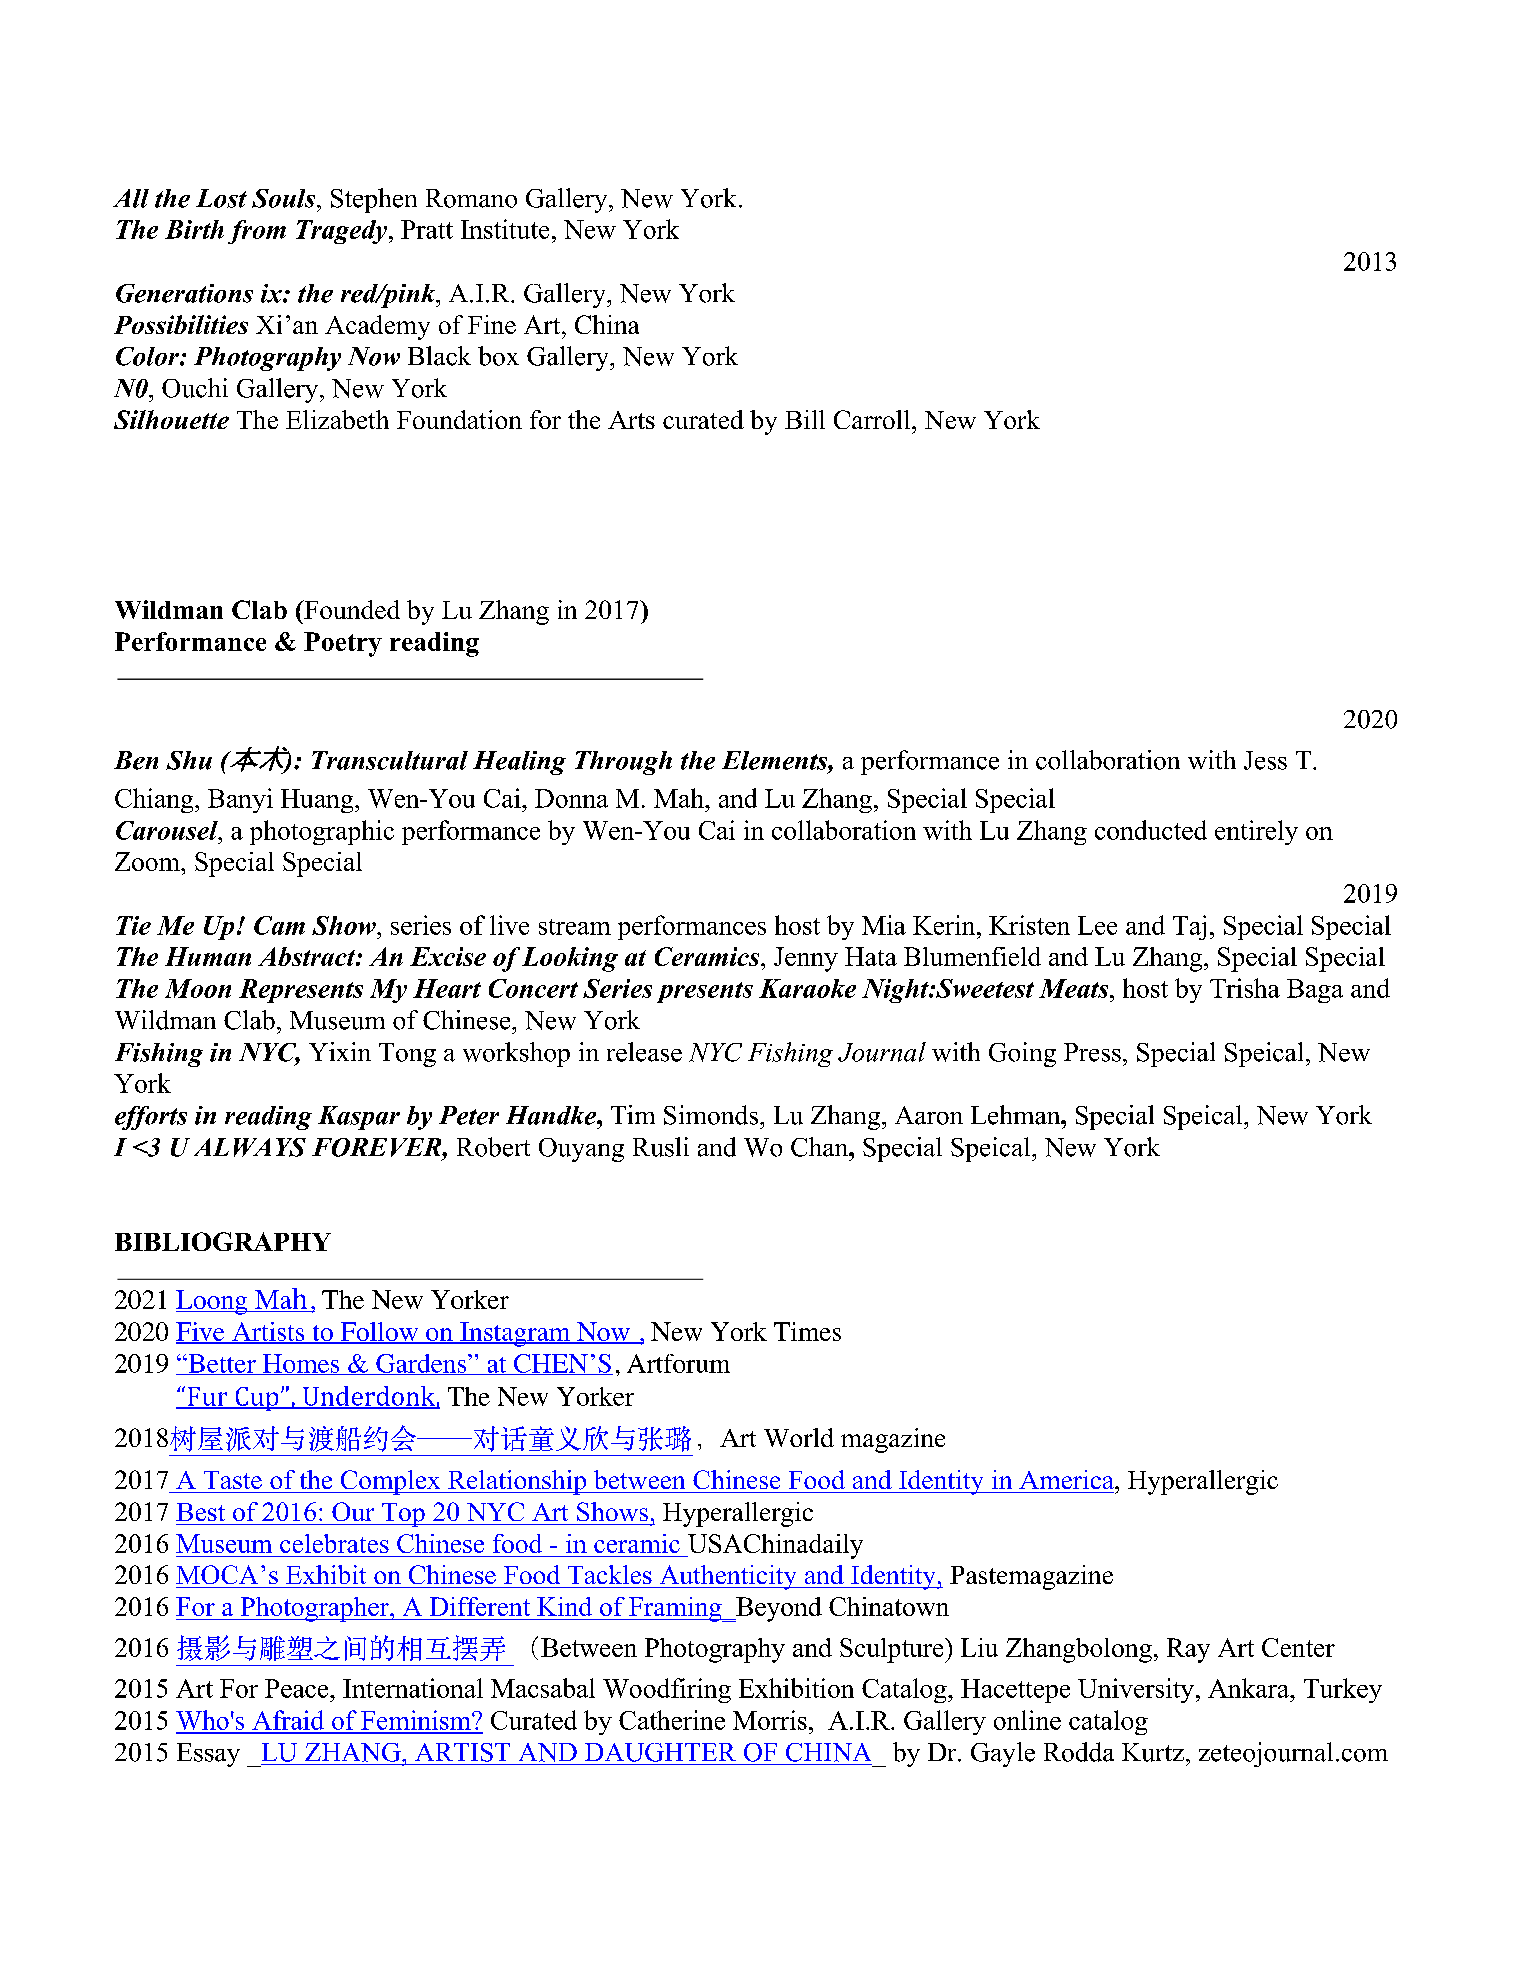  What do you see at coordinates (257, 232) in the screenshot?
I see `from` at bounding box center [257, 232].
